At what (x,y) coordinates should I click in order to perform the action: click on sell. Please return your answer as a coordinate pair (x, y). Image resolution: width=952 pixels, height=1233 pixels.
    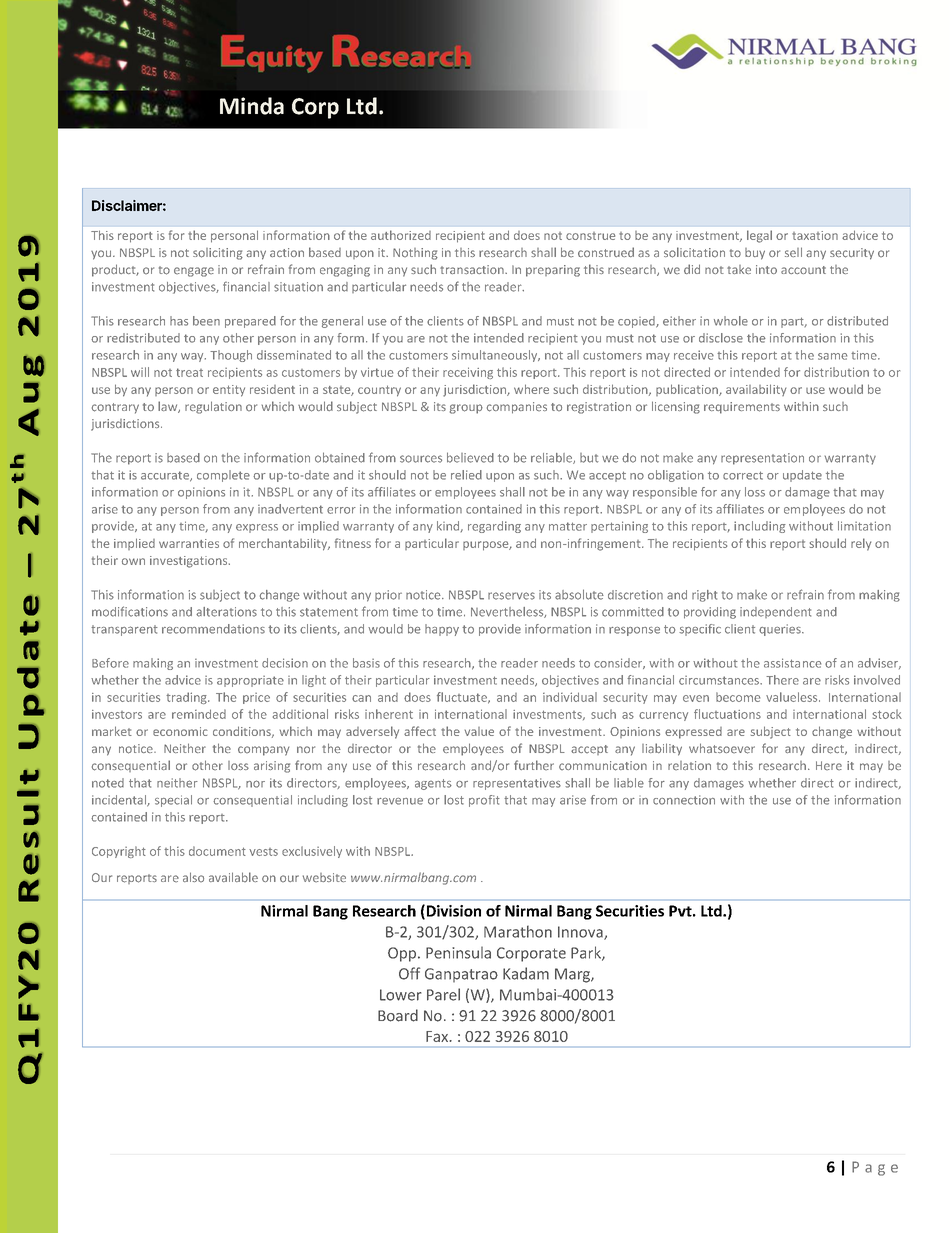
    Looking at the image, I should click on (793, 252).
